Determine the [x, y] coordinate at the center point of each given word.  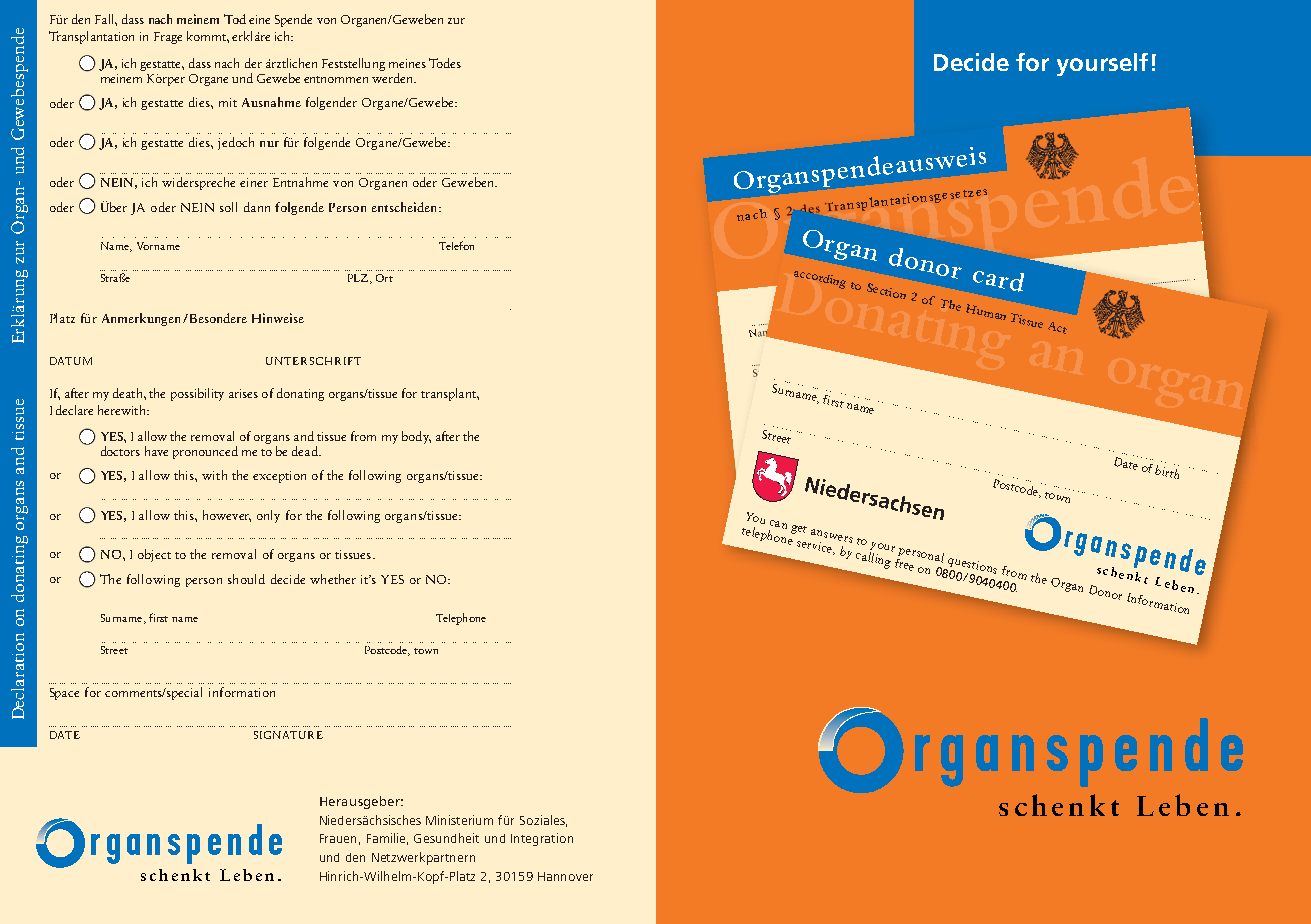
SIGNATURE [288, 735]
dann [257, 207]
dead [306, 451]
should [246, 579]
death [129, 393]
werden [394, 76]
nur [269, 144]
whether [333, 579]
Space [64, 694]
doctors [120, 451]
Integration [542, 839]
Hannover [565, 876]
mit [228, 102]
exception [279, 477]
